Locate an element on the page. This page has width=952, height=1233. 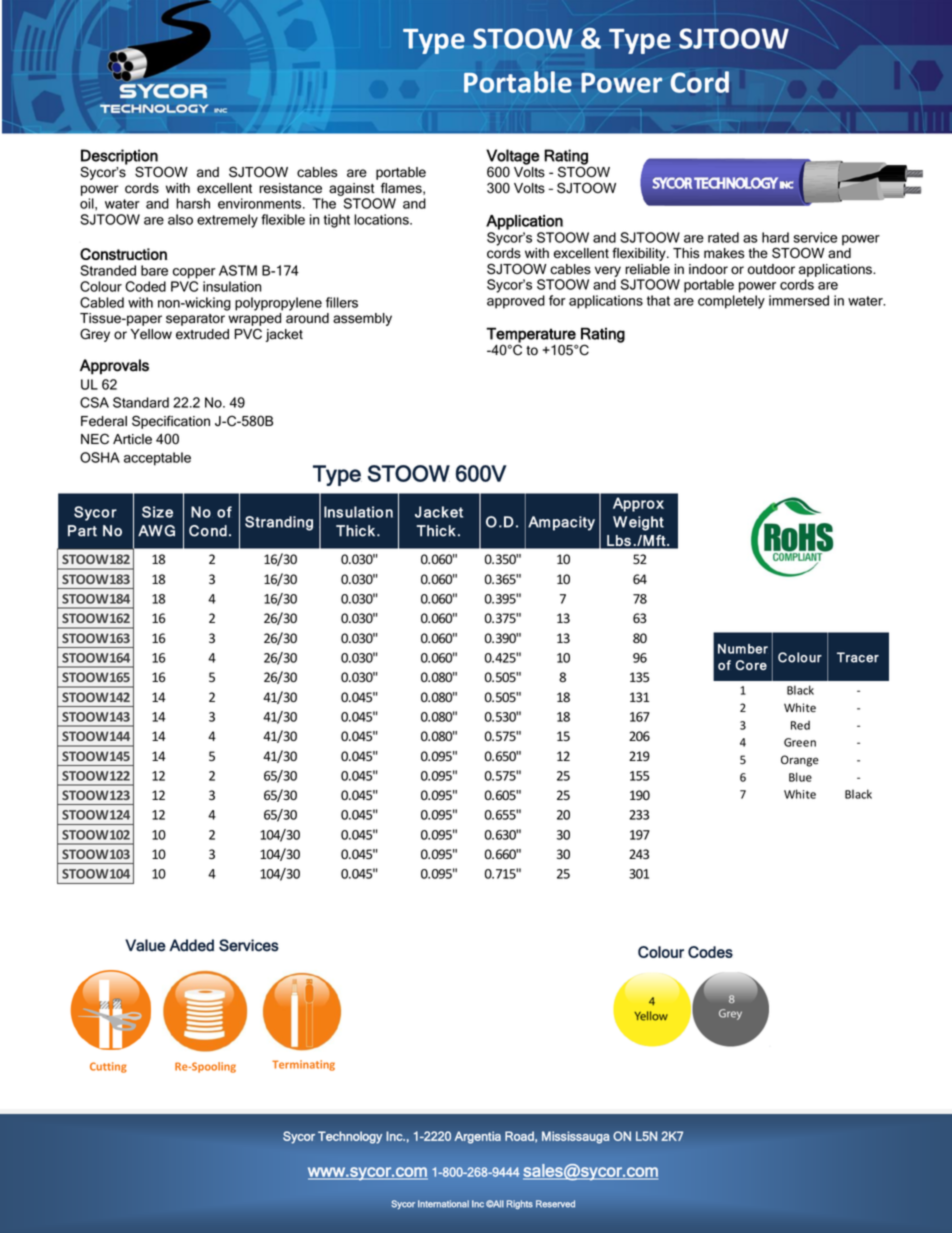
Voltage is located at coordinates (513, 158).
